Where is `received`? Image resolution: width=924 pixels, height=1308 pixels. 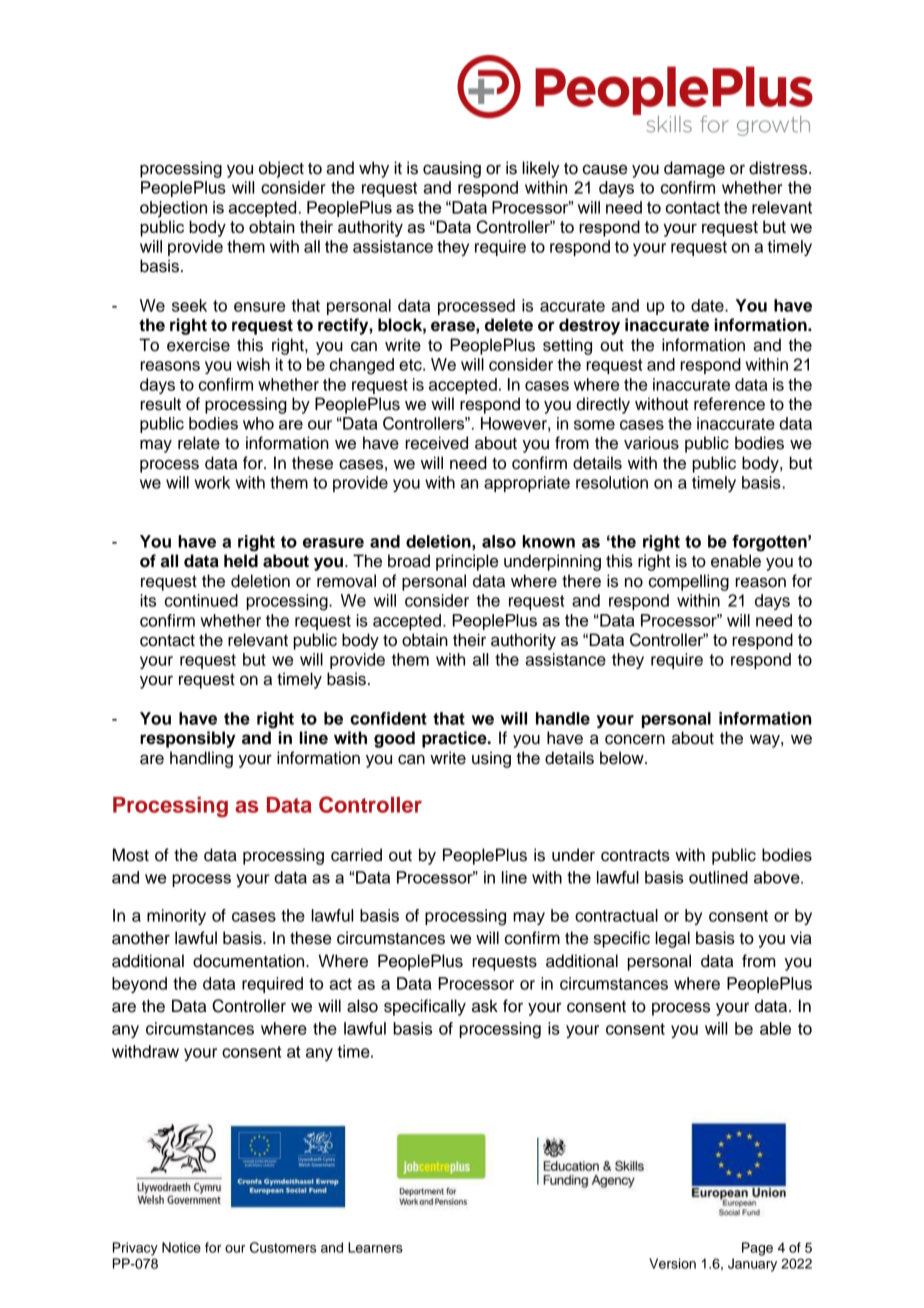
received is located at coordinates (436, 443).
